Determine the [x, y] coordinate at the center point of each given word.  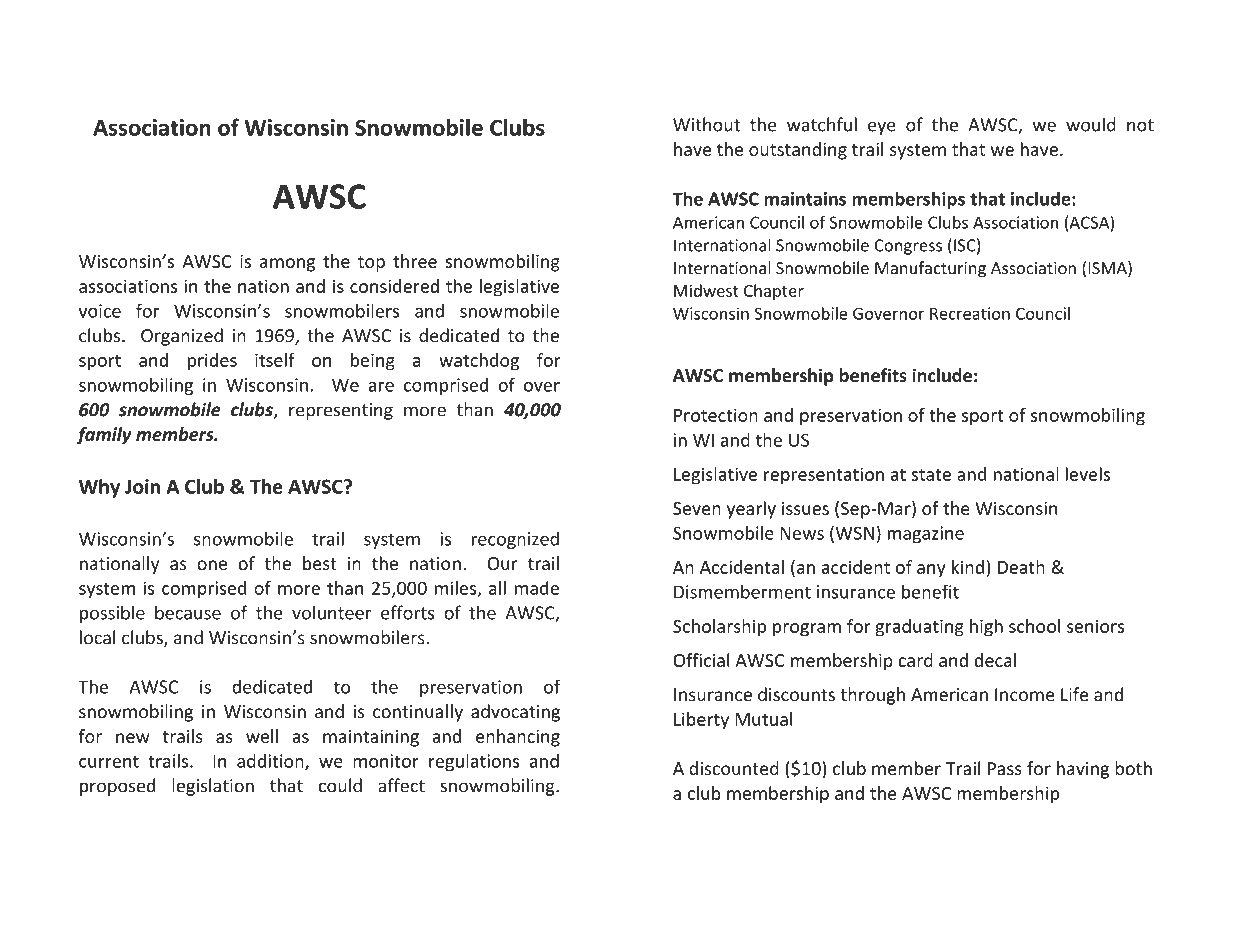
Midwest [706, 290]
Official [701, 660]
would [1091, 124]
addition [271, 762]
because [188, 612]
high [986, 628]
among [287, 265]
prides [212, 362]
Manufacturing [930, 269]
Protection [716, 415]
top [371, 264]
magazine [926, 534]
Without [706, 124]
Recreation [970, 313]
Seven [697, 508]
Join [142, 486]
